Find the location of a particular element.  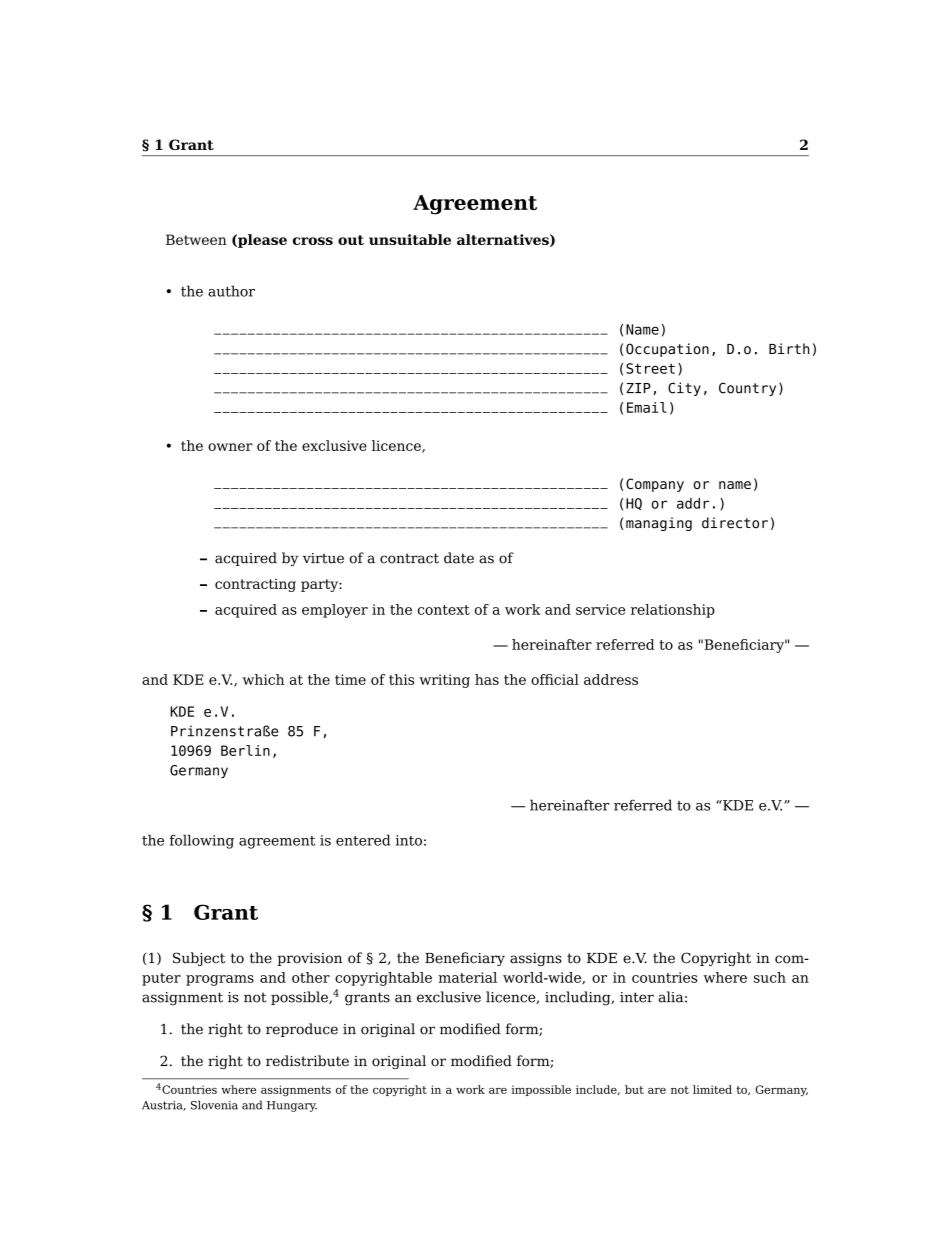

Country is located at coordinates (747, 389).
